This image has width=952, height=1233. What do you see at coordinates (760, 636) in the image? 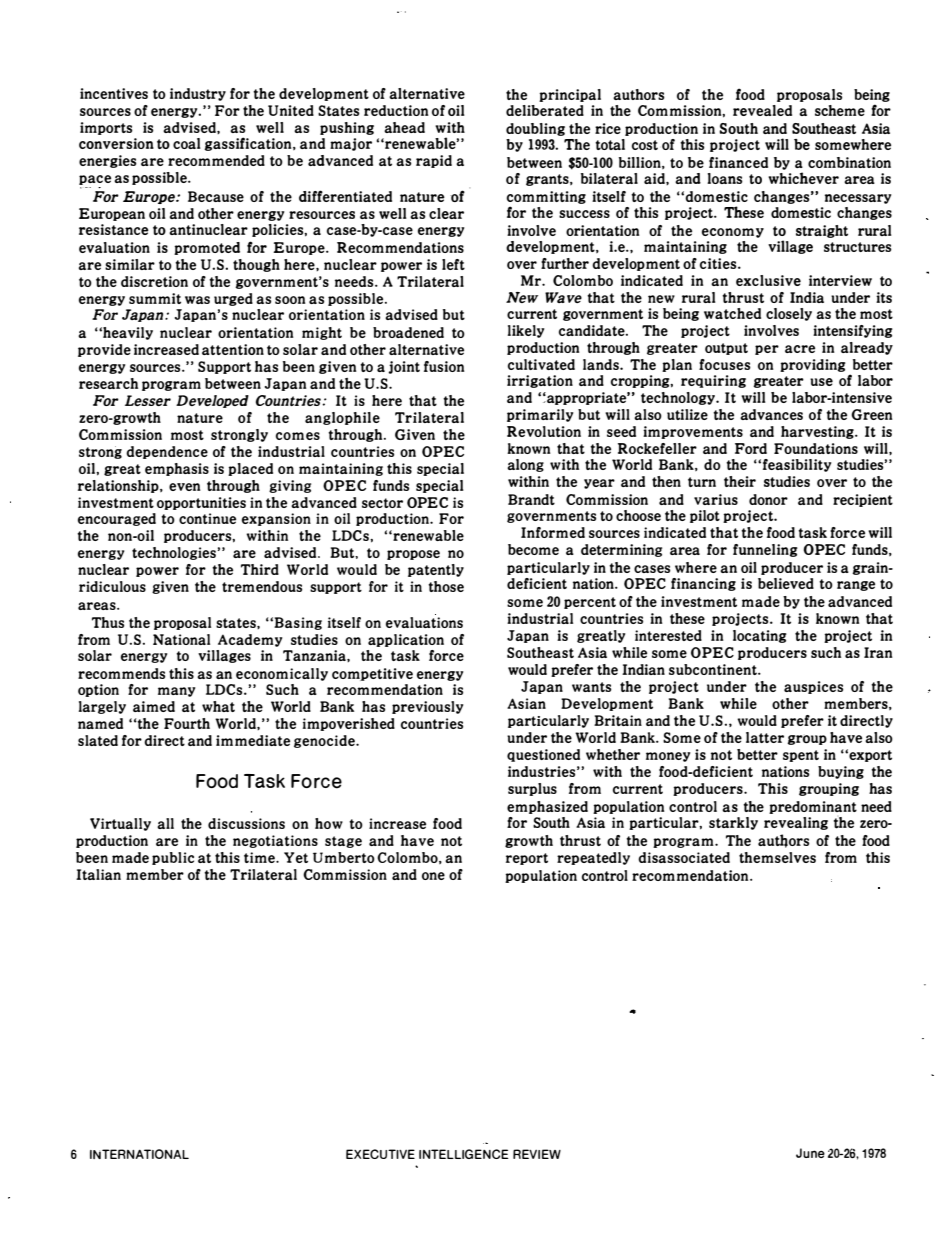
I see `locating` at bounding box center [760, 636].
